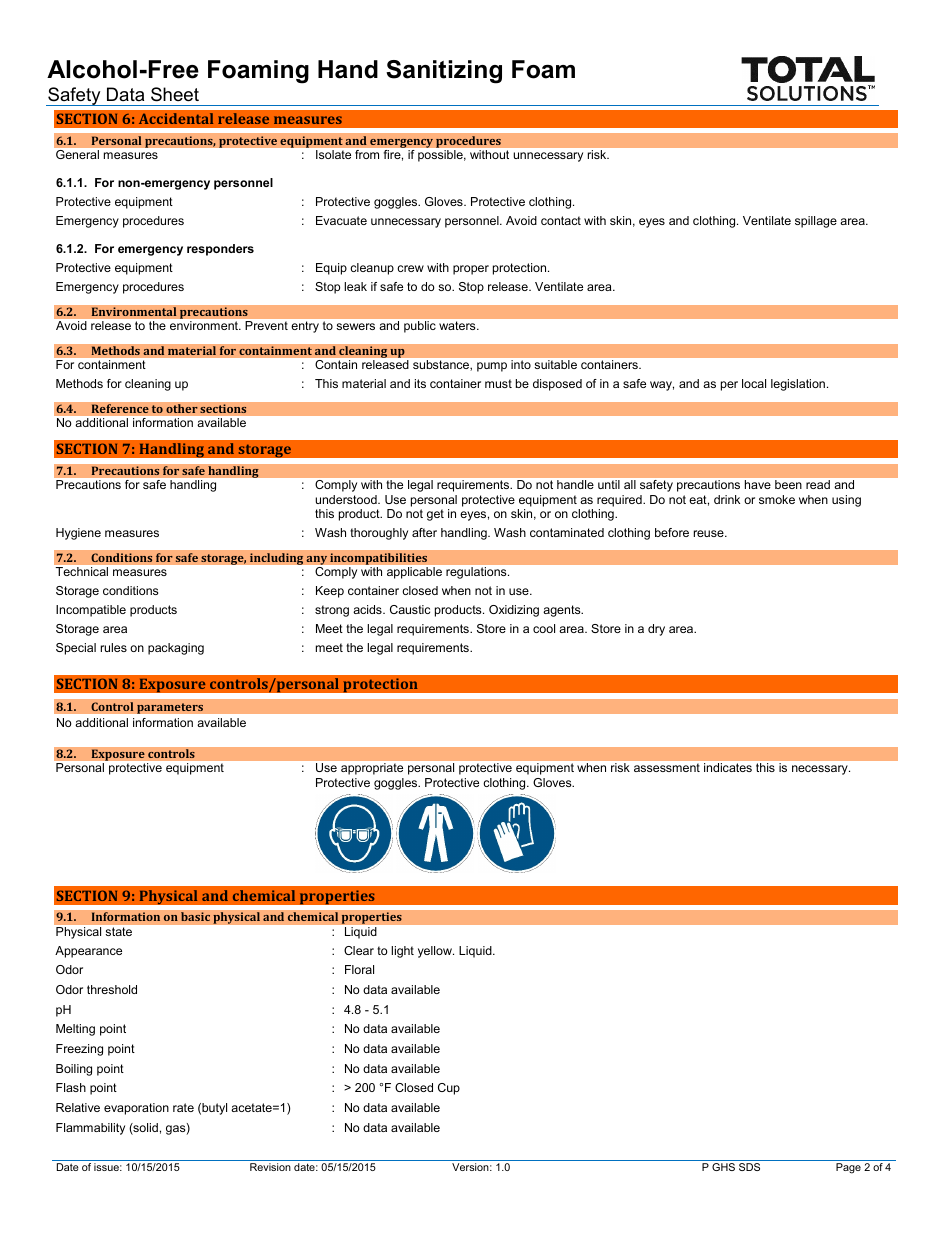 This screenshot has width=952, height=1233. What do you see at coordinates (119, 931) in the screenshot?
I see `state` at bounding box center [119, 931].
